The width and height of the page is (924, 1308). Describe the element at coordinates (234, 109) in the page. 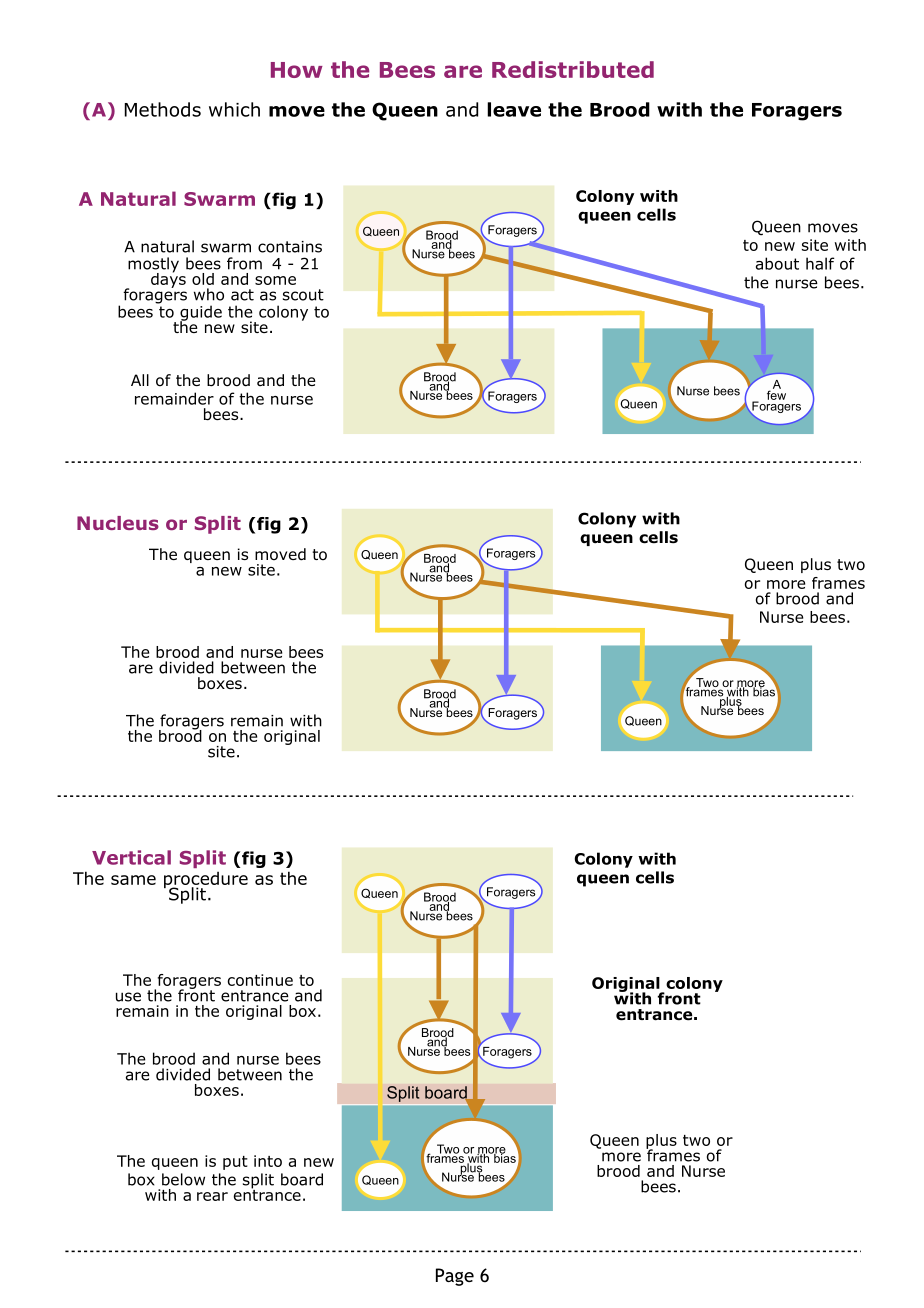

I see `which` at that location.
